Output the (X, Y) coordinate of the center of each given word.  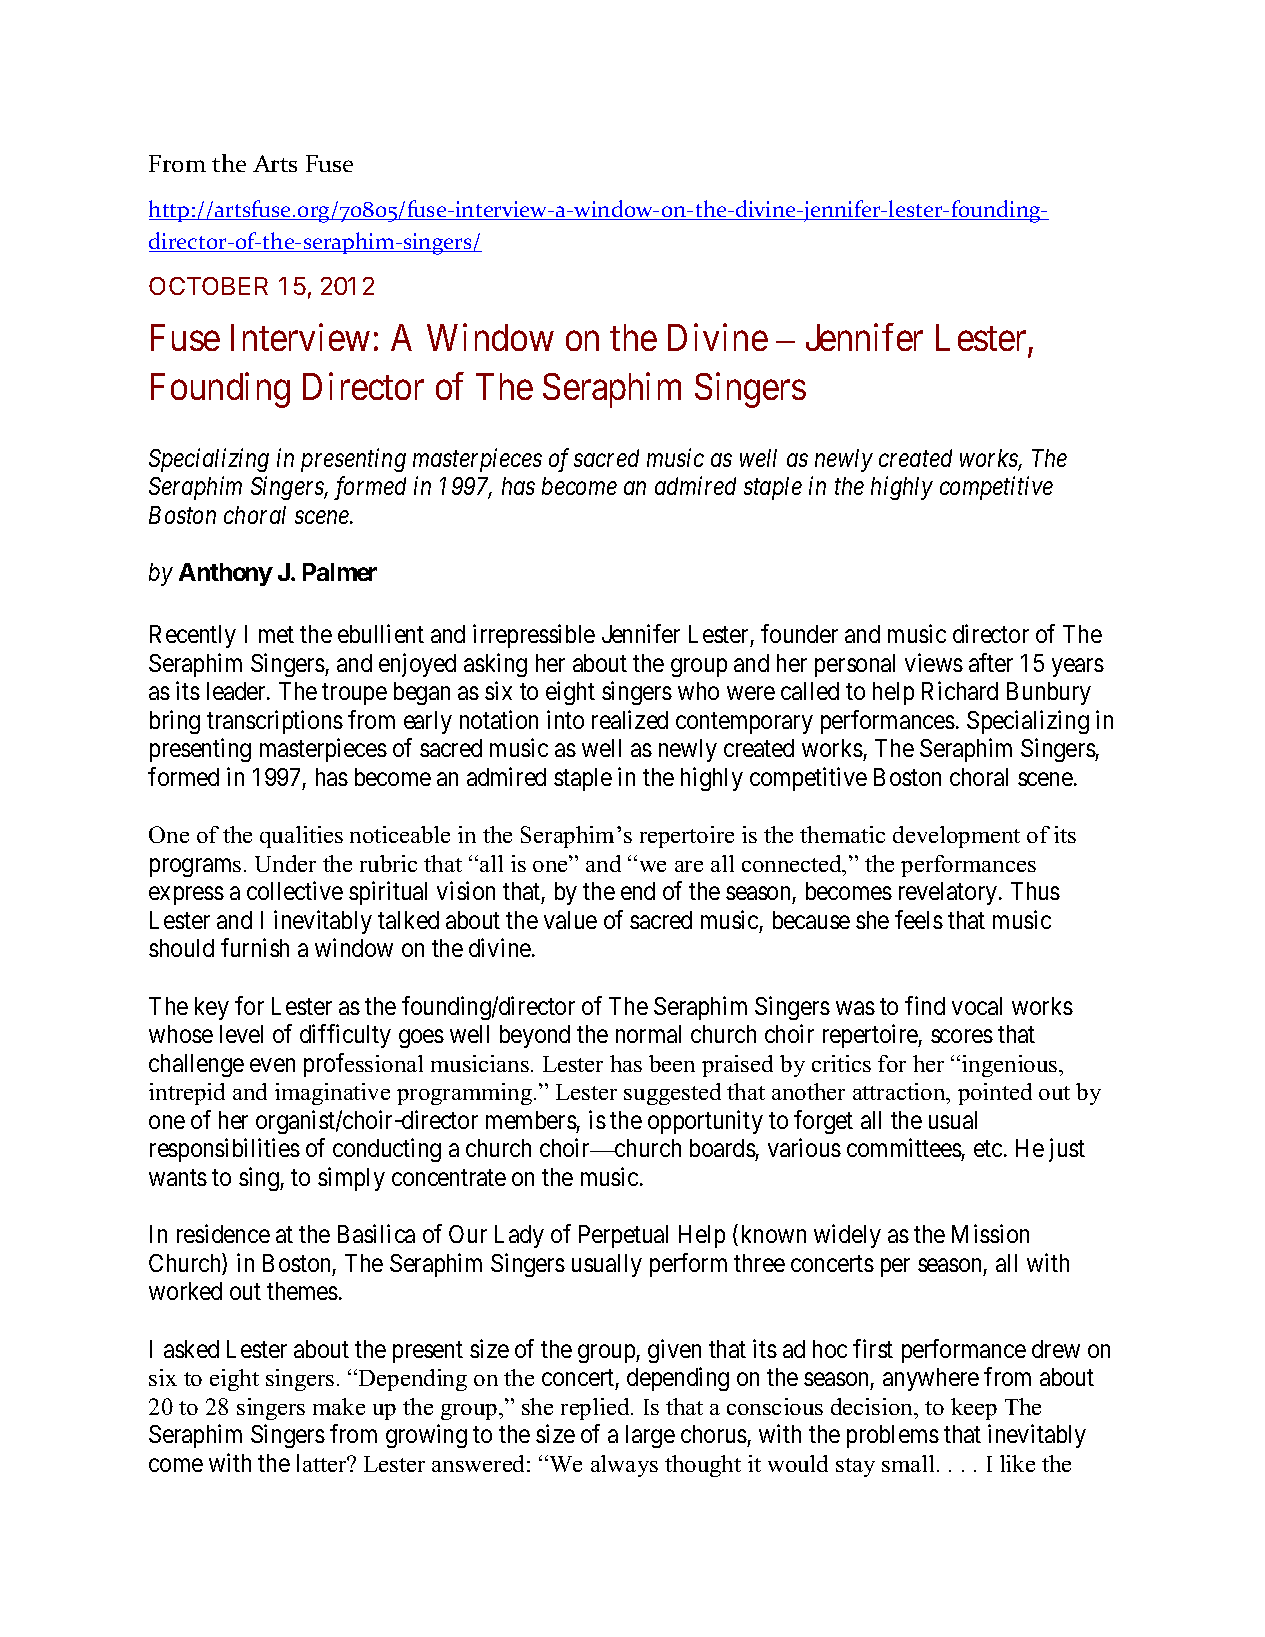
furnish (255, 947)
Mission (990, 1233)
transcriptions (275, 722)
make (339, 1406)
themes (302, 1291)
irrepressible (534, 636)
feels (919, 919)
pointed (995, 1094)
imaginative (332, 1094)
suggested (672, 1094)
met (276, 635)
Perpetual (623, 1236)
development (956, 837)
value (570, 920)
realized (630, 719)
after (991, 662)
